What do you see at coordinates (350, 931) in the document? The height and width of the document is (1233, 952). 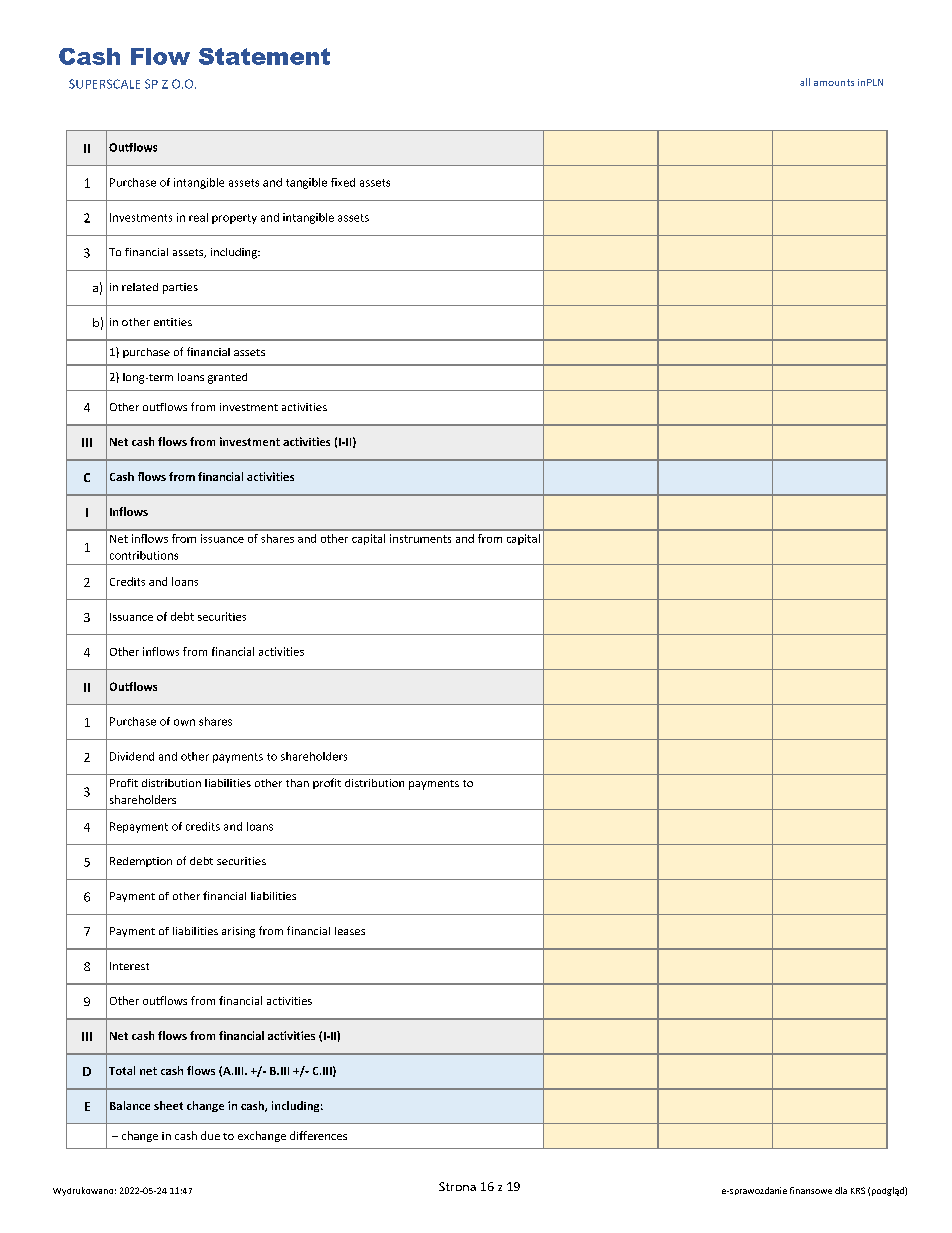 I see `leases` at bounding box center [350, 931].
